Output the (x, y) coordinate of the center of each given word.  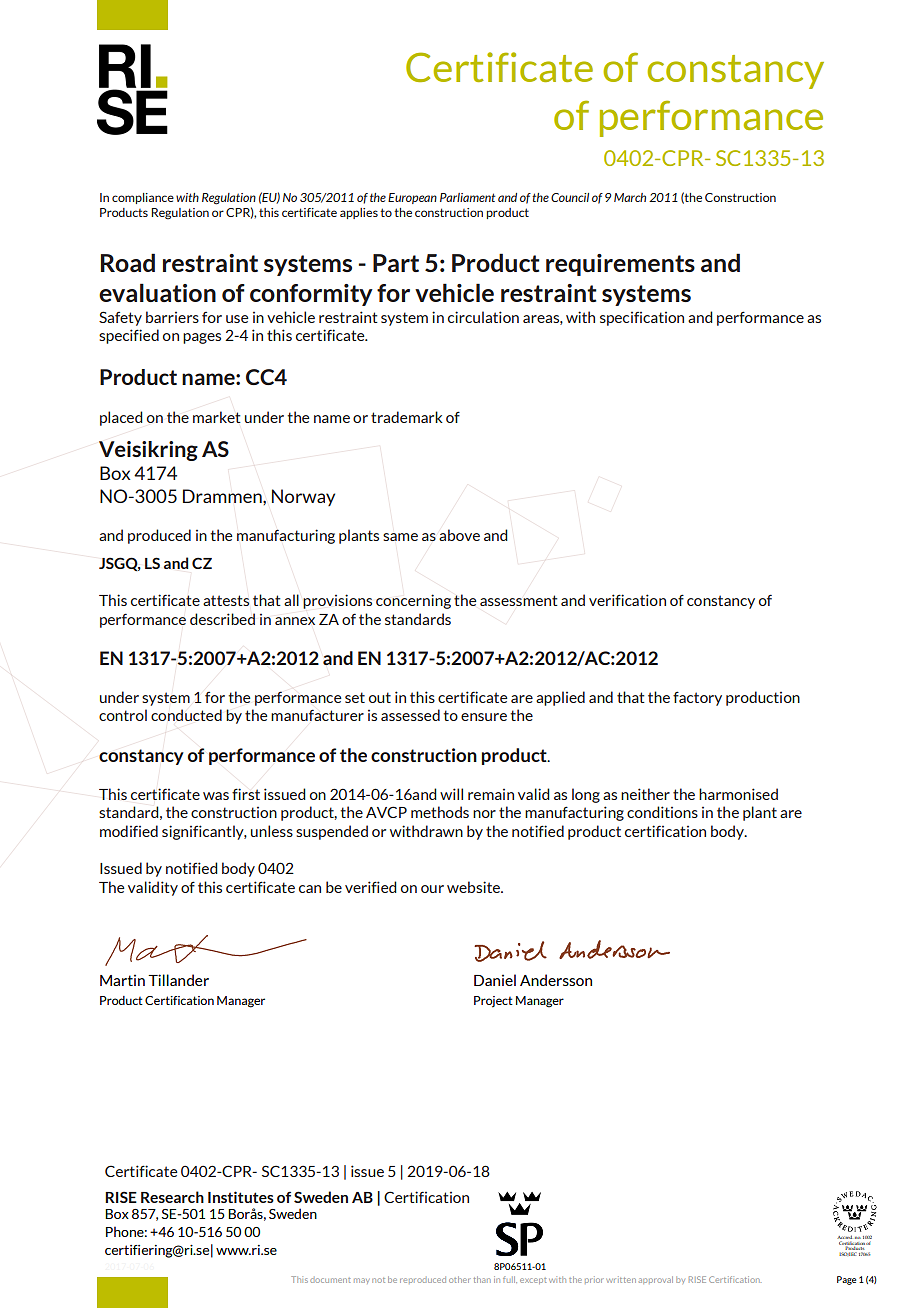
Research (172, 1197)
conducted (186, 715)
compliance (143, 198)
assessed (410, 715)
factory (697, 698)
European (412, 198)
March (630, 197)
